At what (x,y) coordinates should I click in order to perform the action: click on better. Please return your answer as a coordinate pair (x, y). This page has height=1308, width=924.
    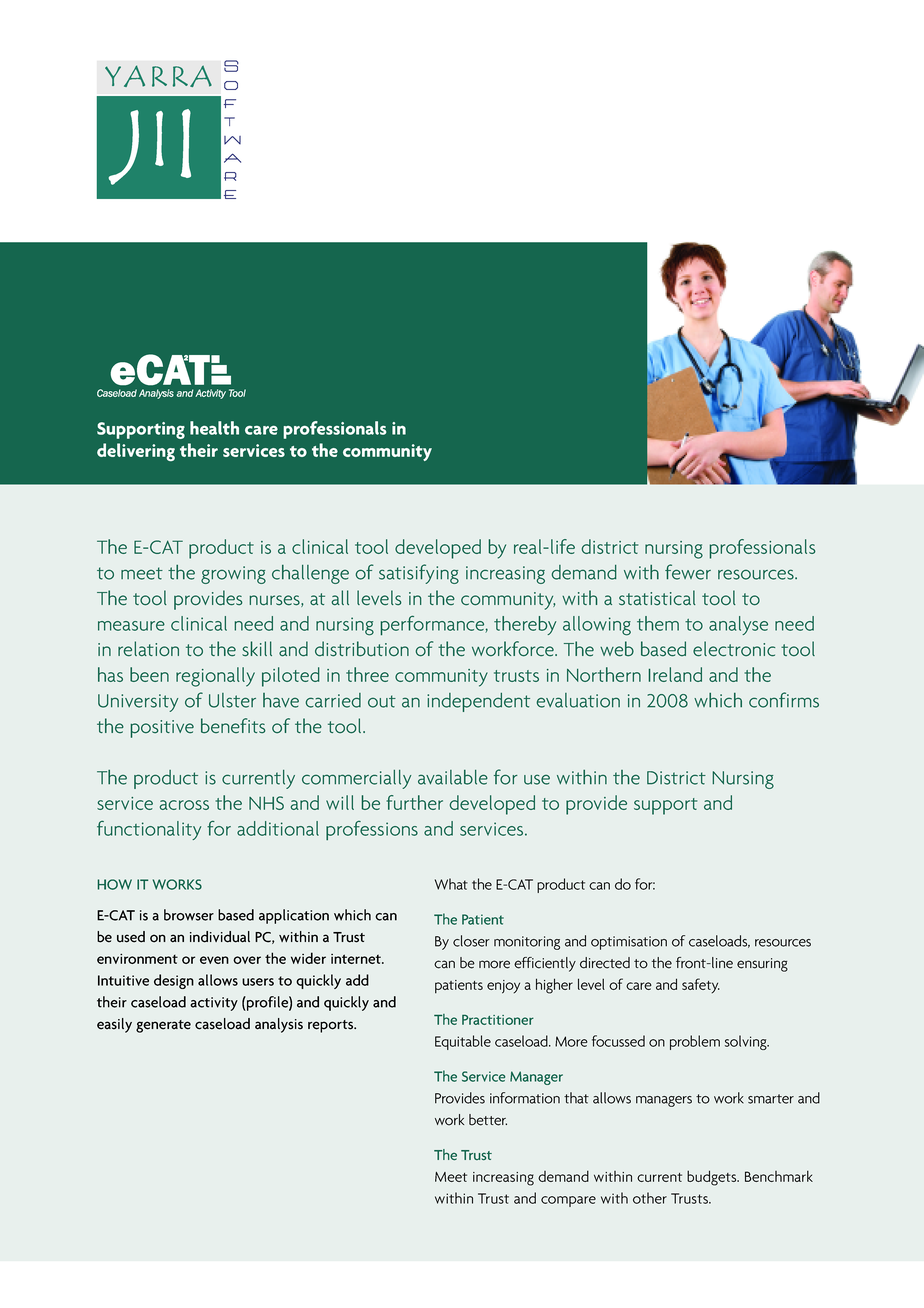
    Looking at the image, I should click on (488, 1120).
